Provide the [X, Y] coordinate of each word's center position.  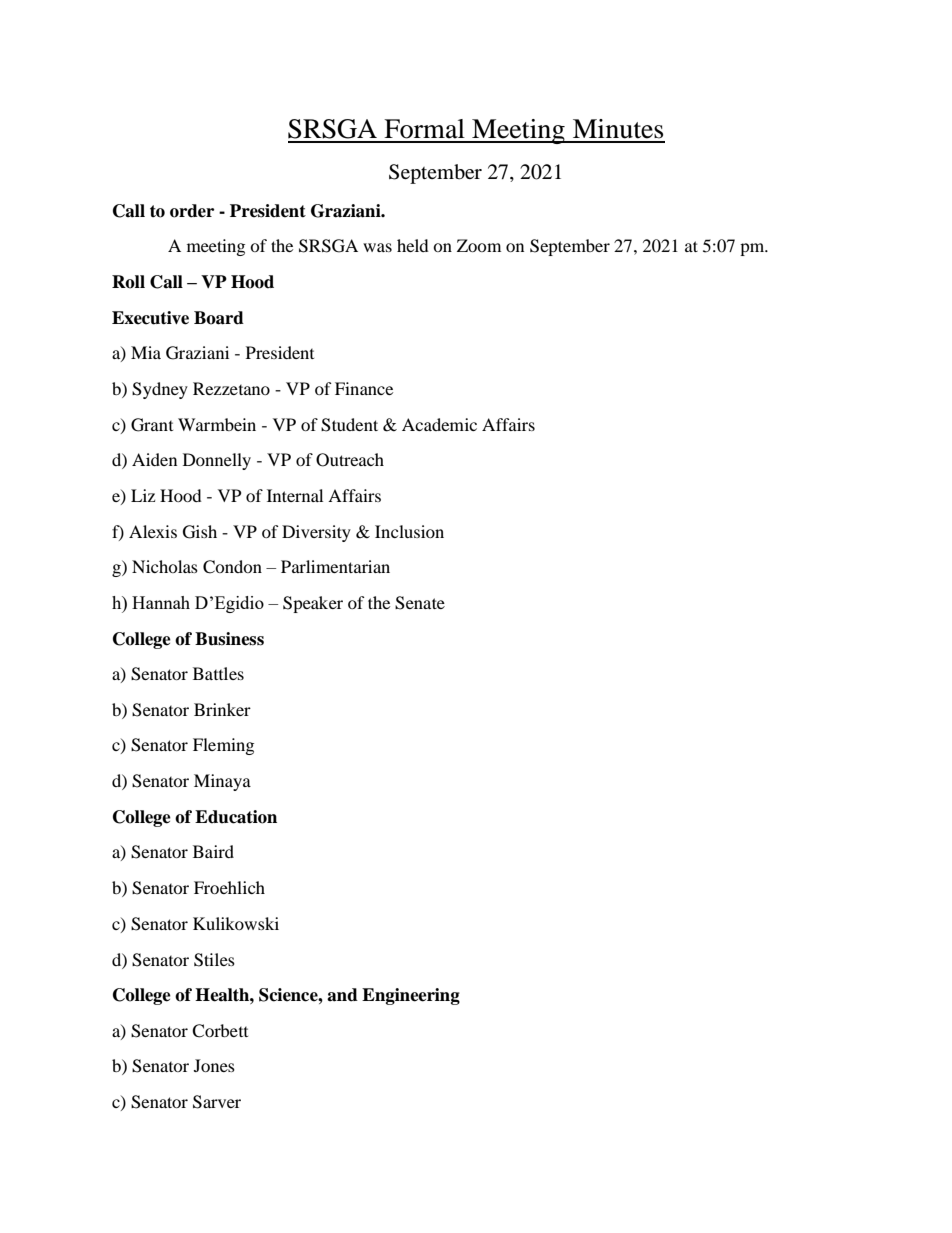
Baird [213, 851]
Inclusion [409, 531]
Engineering [411, 996]
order [192, 211]
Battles [218, 673]
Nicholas [165, 566]
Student [349, 425]
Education [236, 817]
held [413, 245]
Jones [214, 1065]
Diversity [316, 533]
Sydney [160, 390]
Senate [420, 603]
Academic [439, 424]
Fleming [223, 746]
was [377, 247]
